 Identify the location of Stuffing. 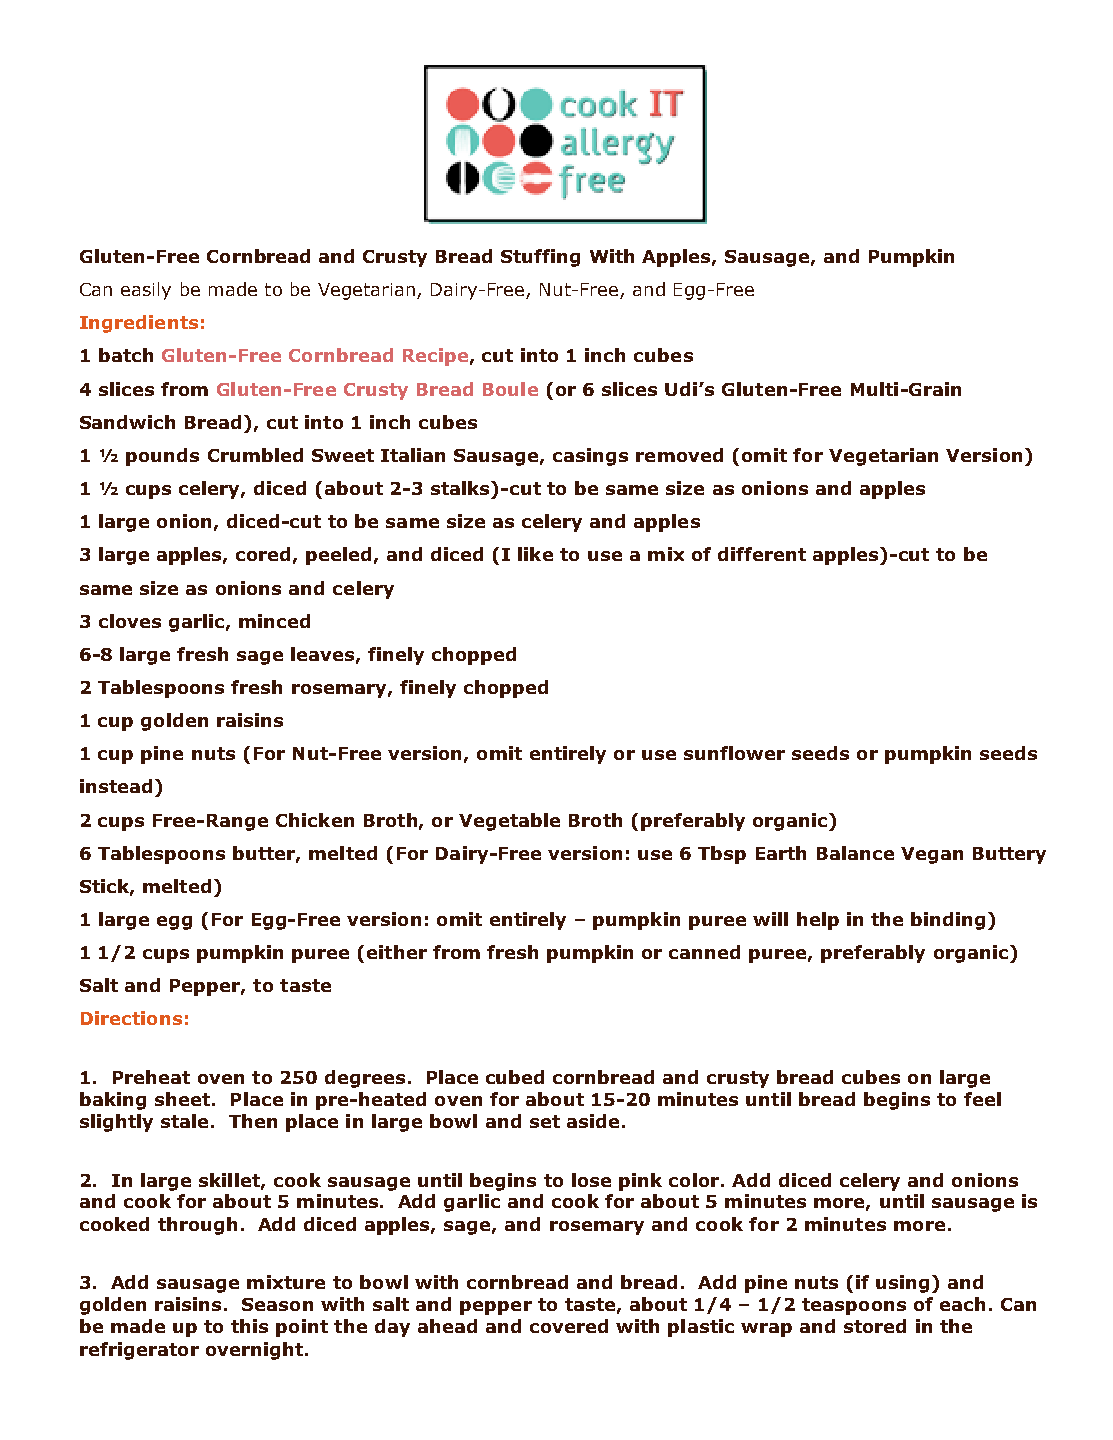
(540, 258).
